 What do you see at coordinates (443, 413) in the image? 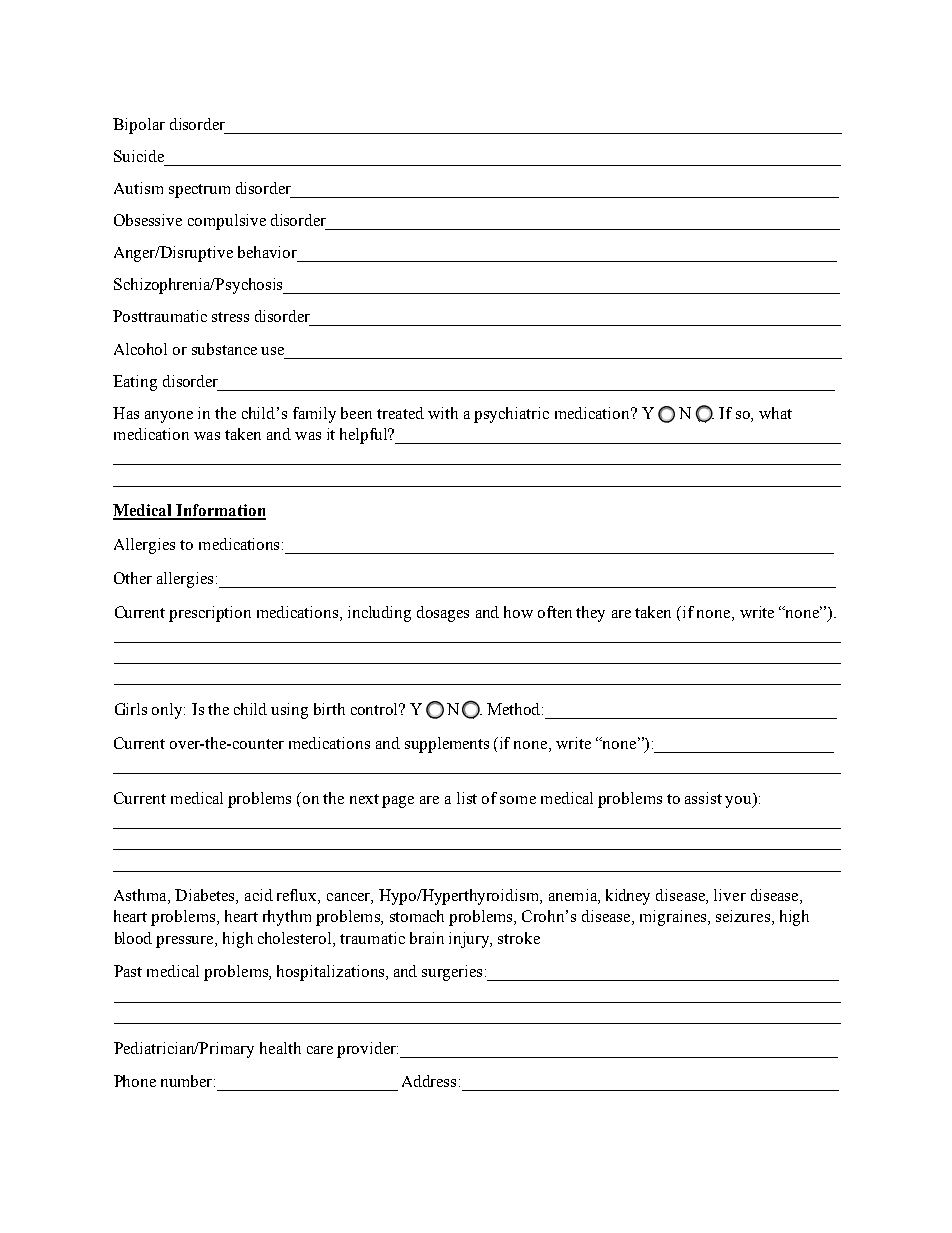
I see `with` at bounding box center [443, 413].
